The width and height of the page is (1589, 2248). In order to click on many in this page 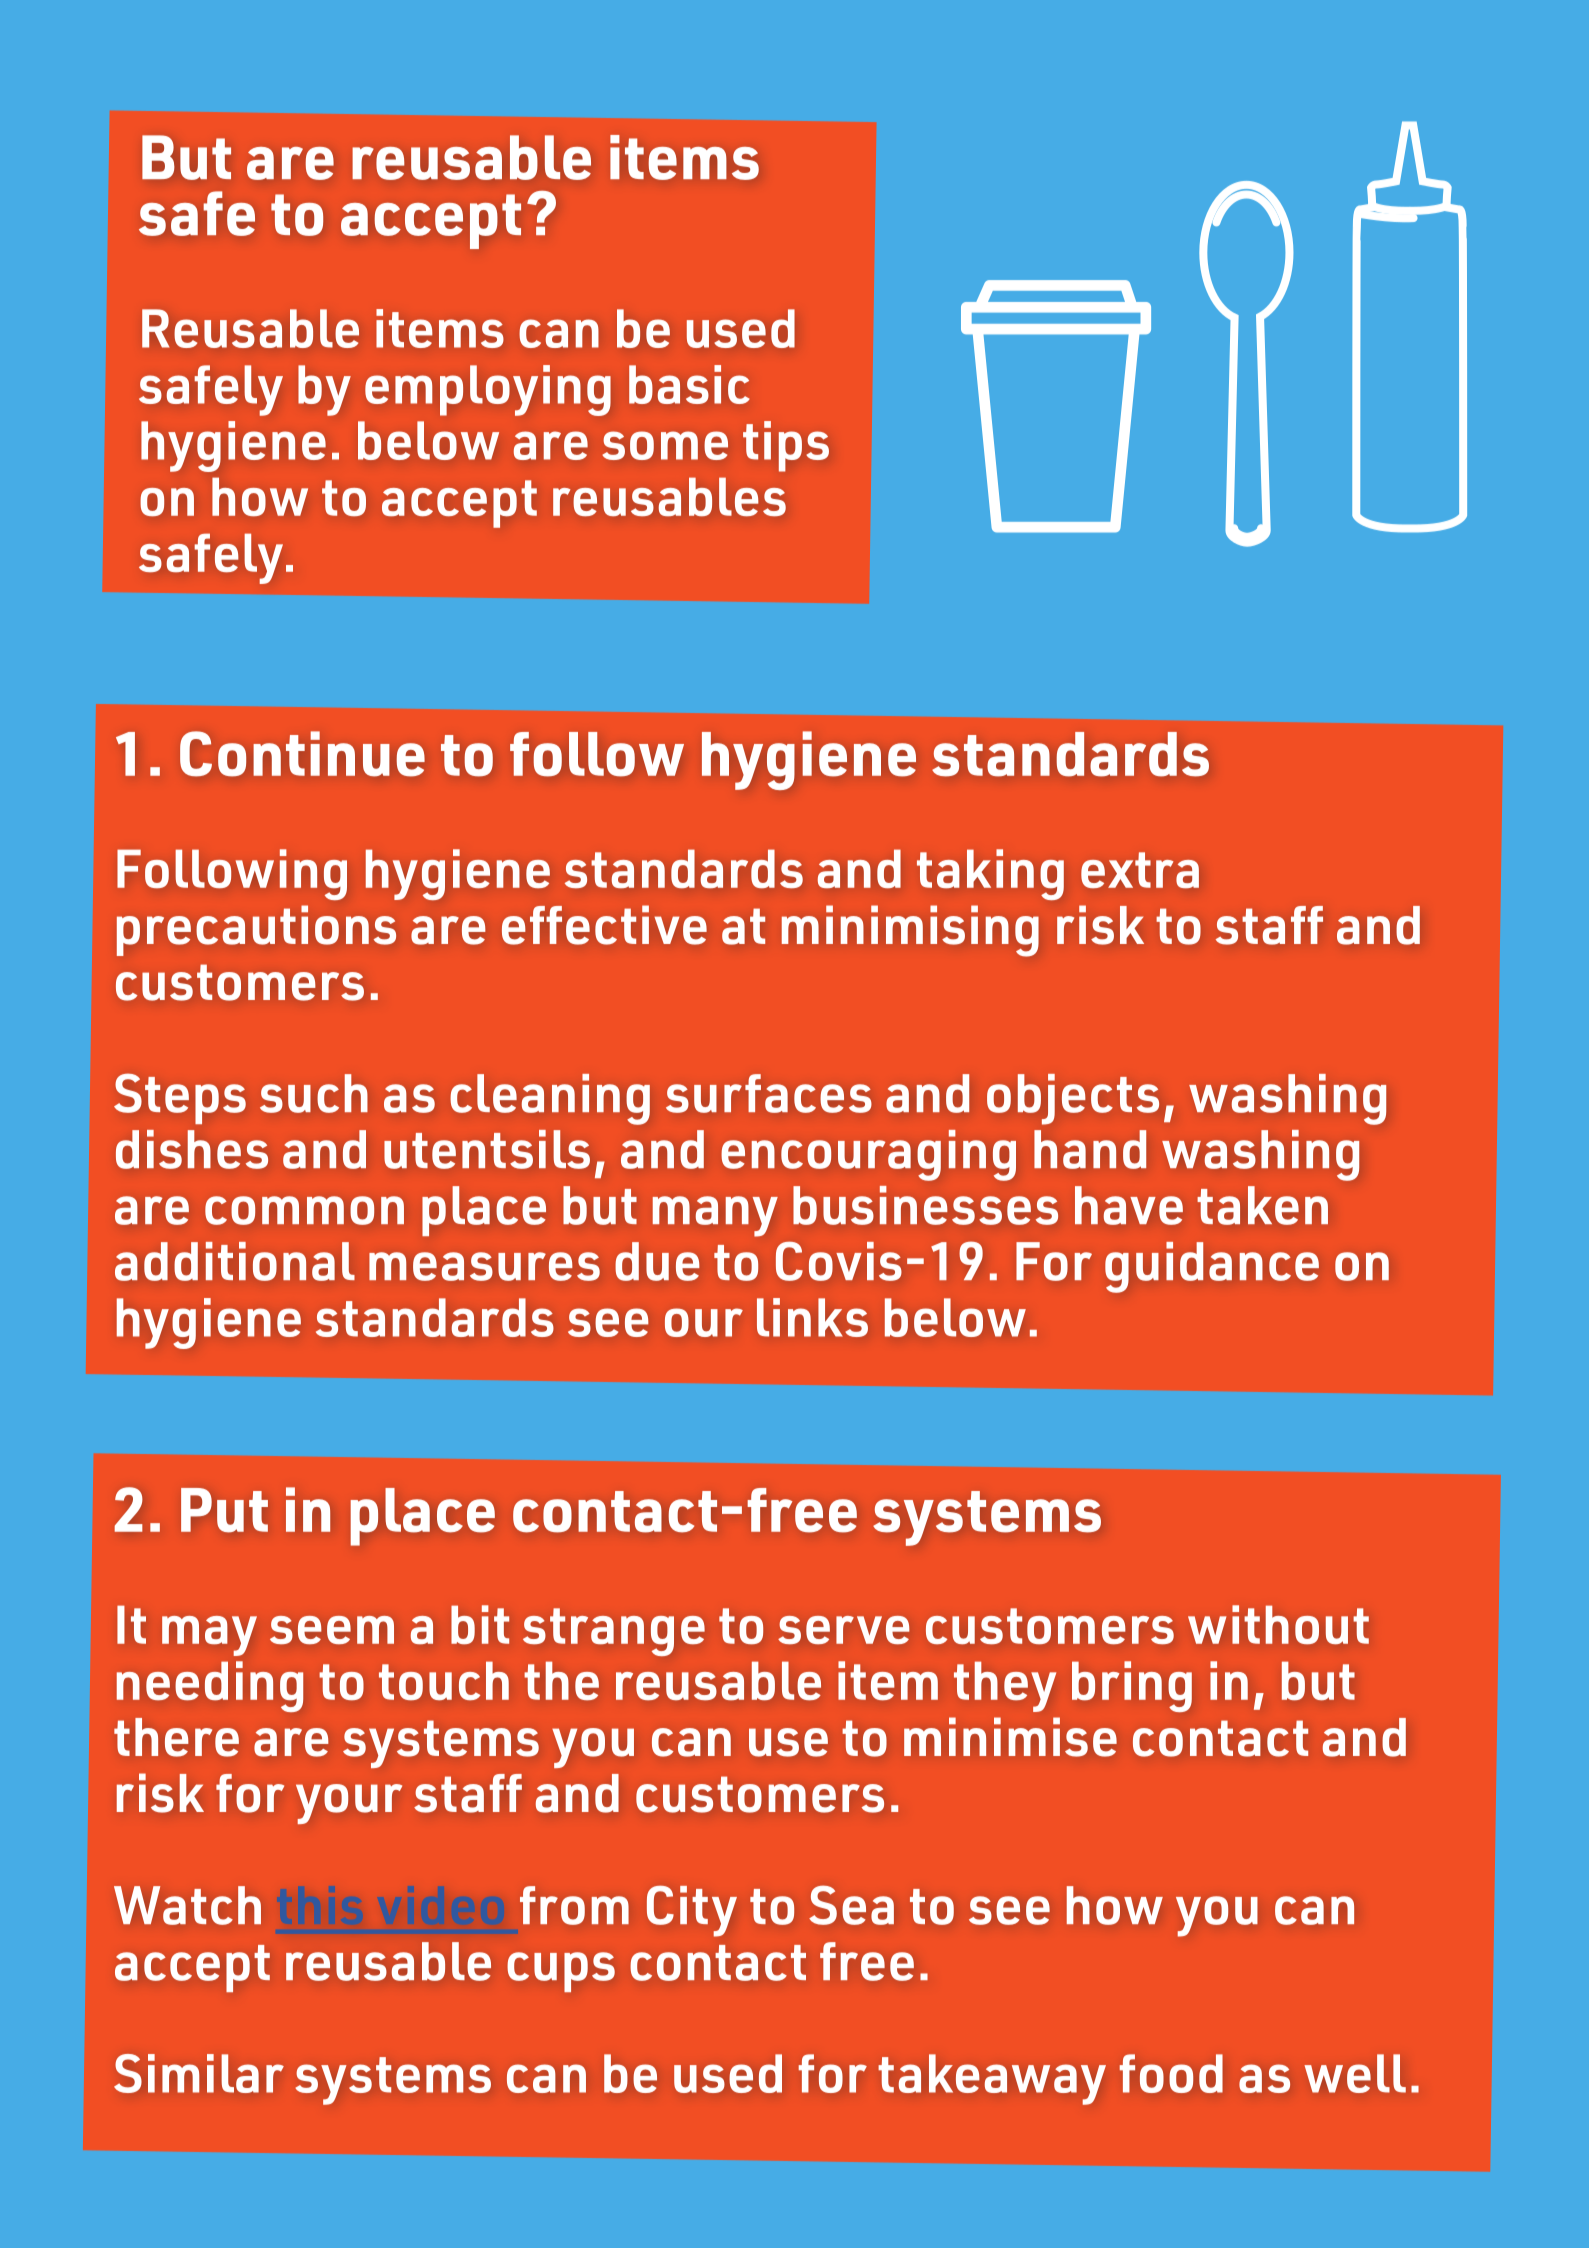, I will do `click(715, 1216)`.
